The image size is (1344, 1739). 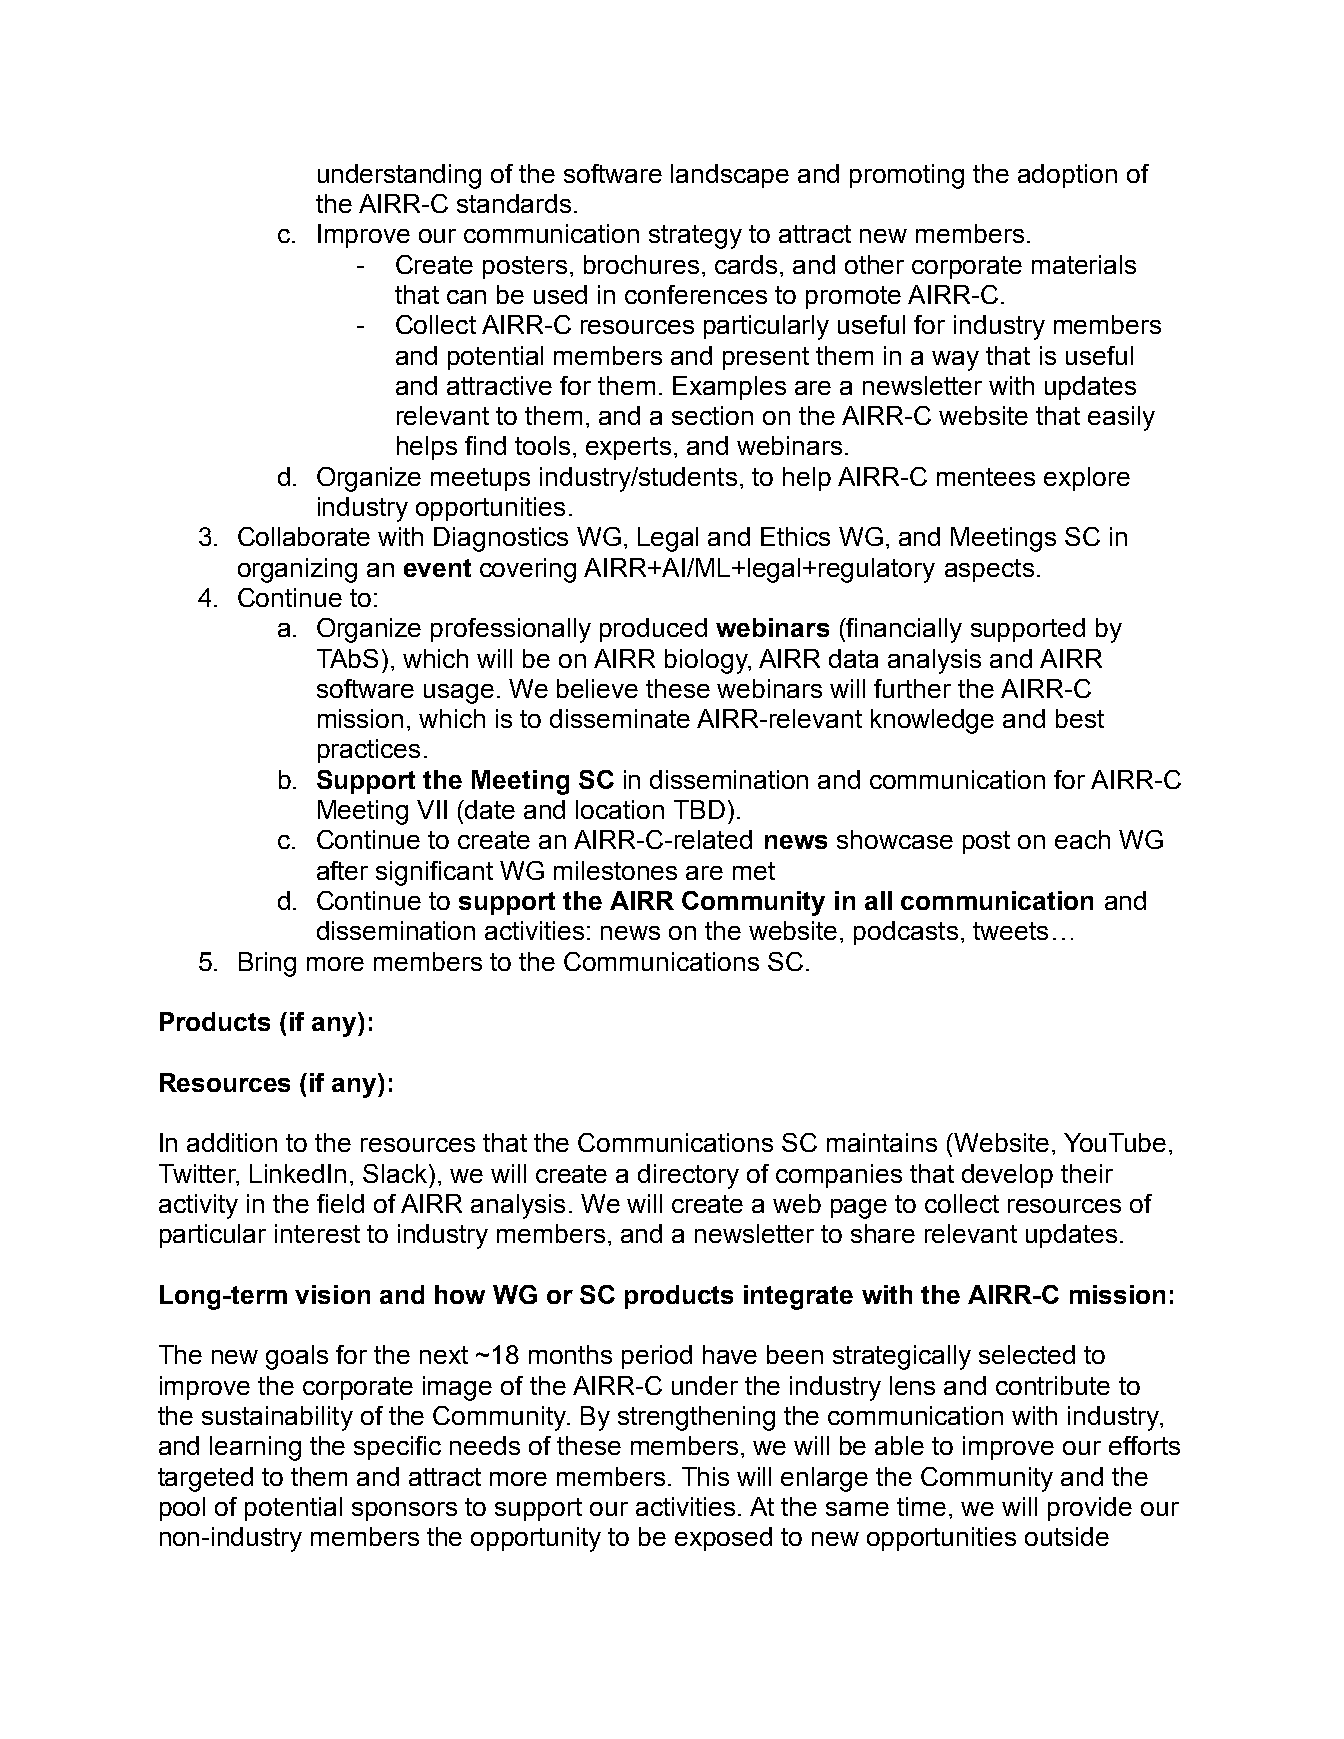 I want to click on aspects, so click(x=989, y=570).
